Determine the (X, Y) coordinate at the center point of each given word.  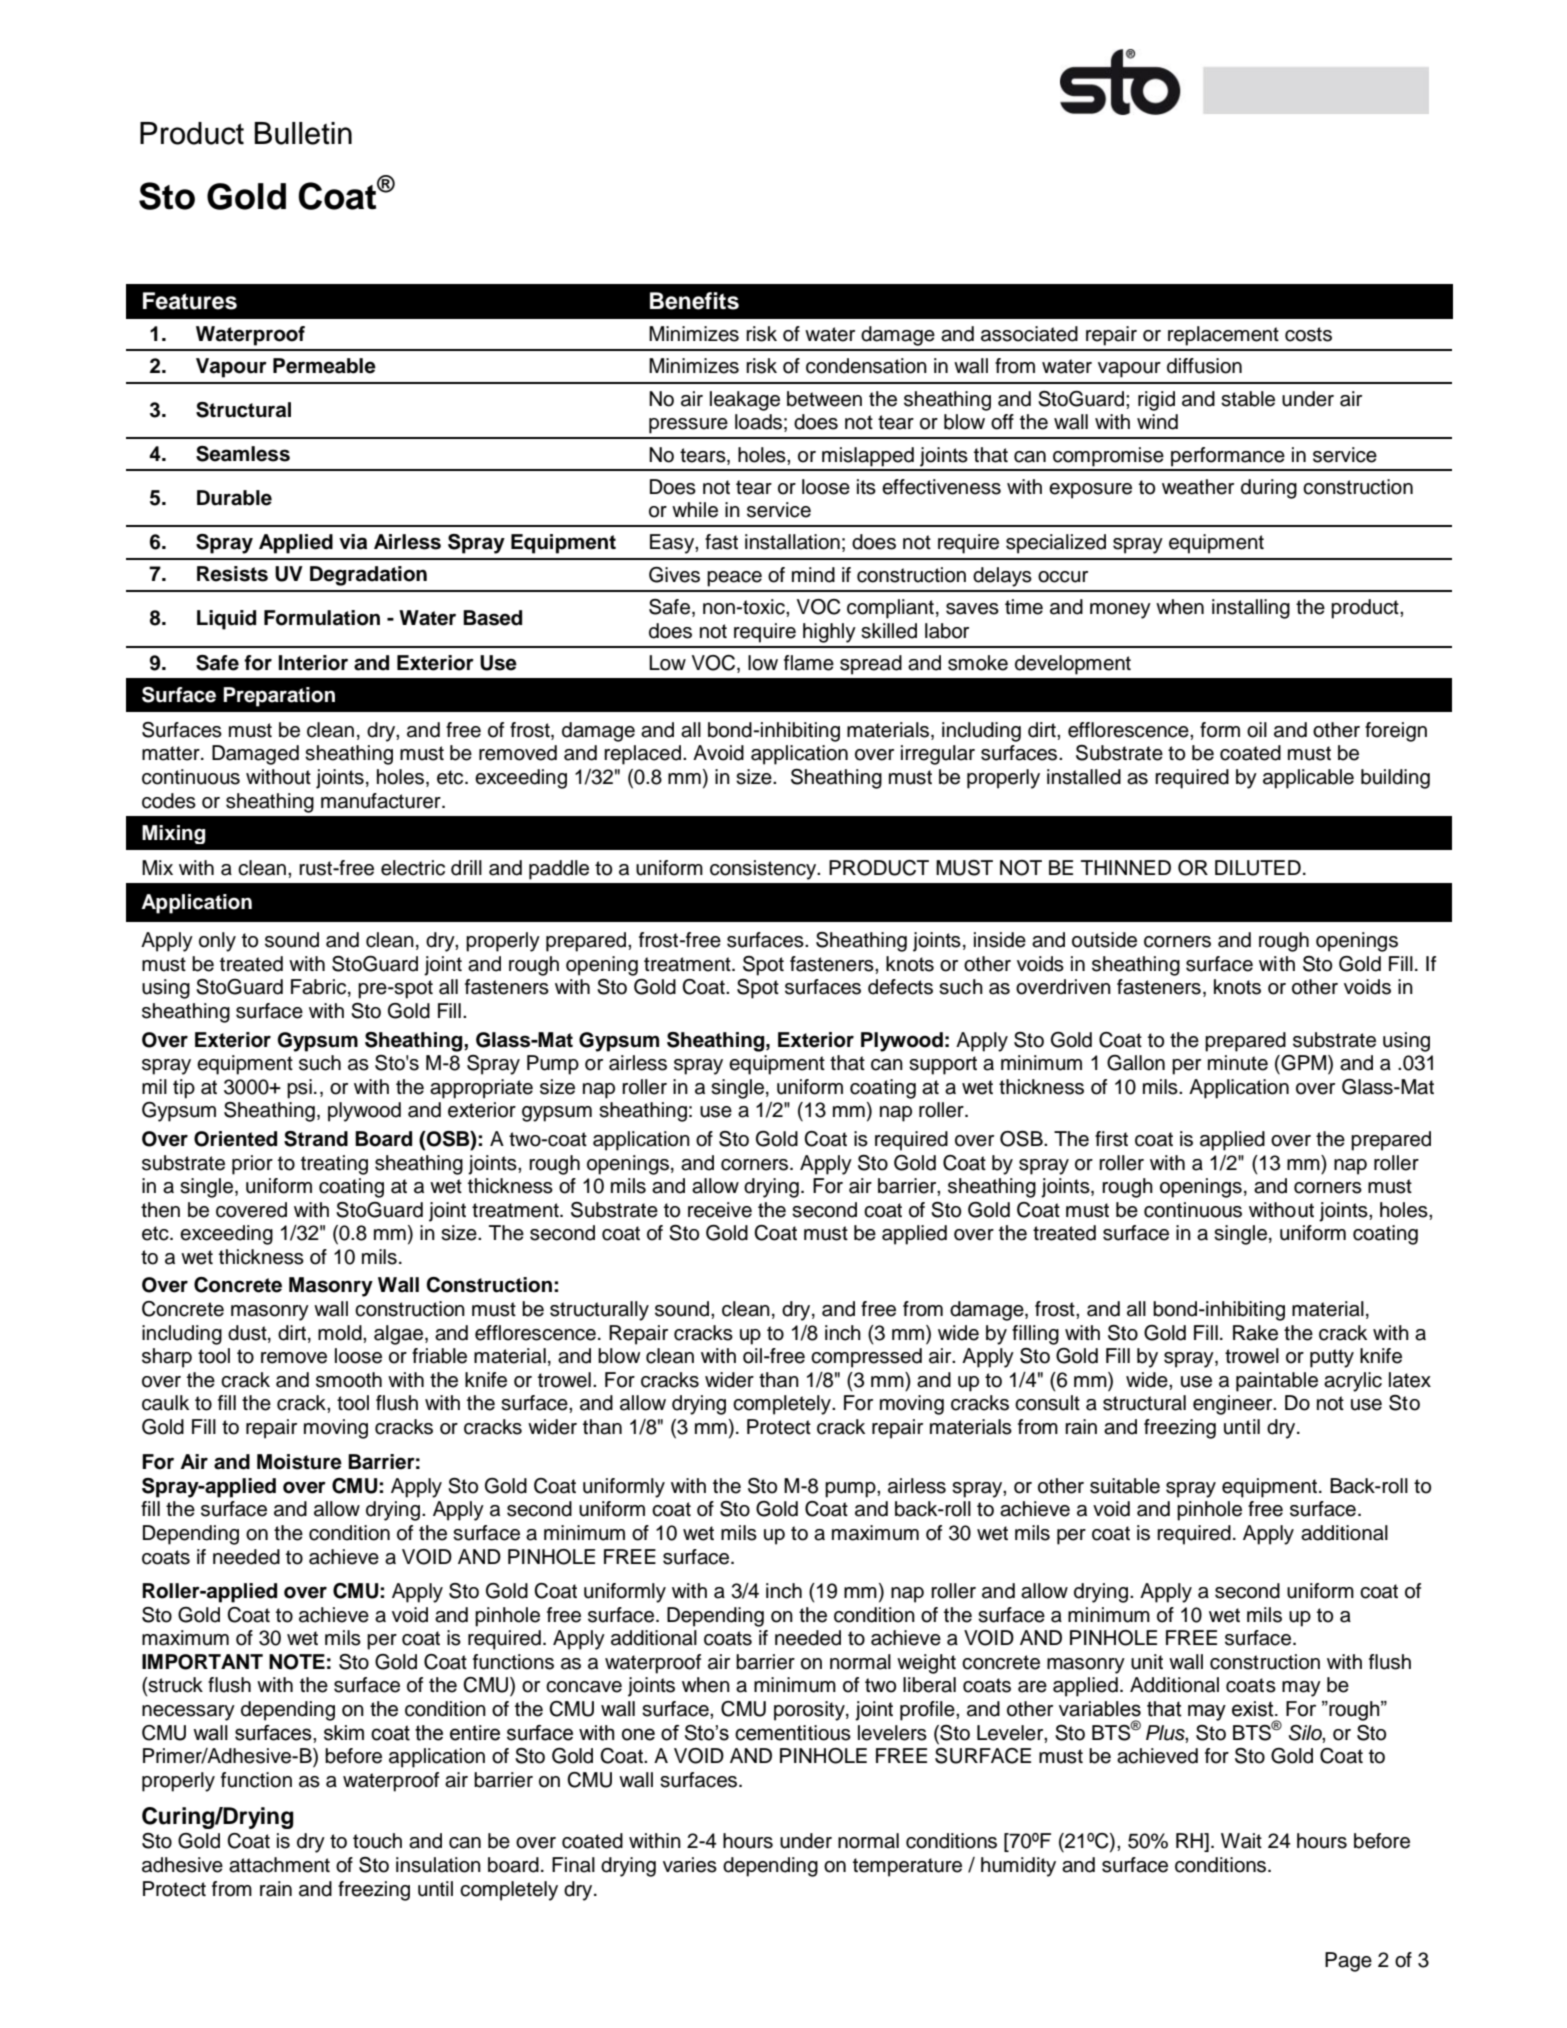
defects (900, 987)
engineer (1234, 1405)
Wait (1241, 1841)
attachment (279, 1865)
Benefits (694, 301)
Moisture (299, 1462)
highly (829, 633)
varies (690, 1865)
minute (1238, 1063)
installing (1251, 609)
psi (299, 1089)
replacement (1223, 336)
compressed (866, 1358)
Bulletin (303, 133)
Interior (313, 663)
